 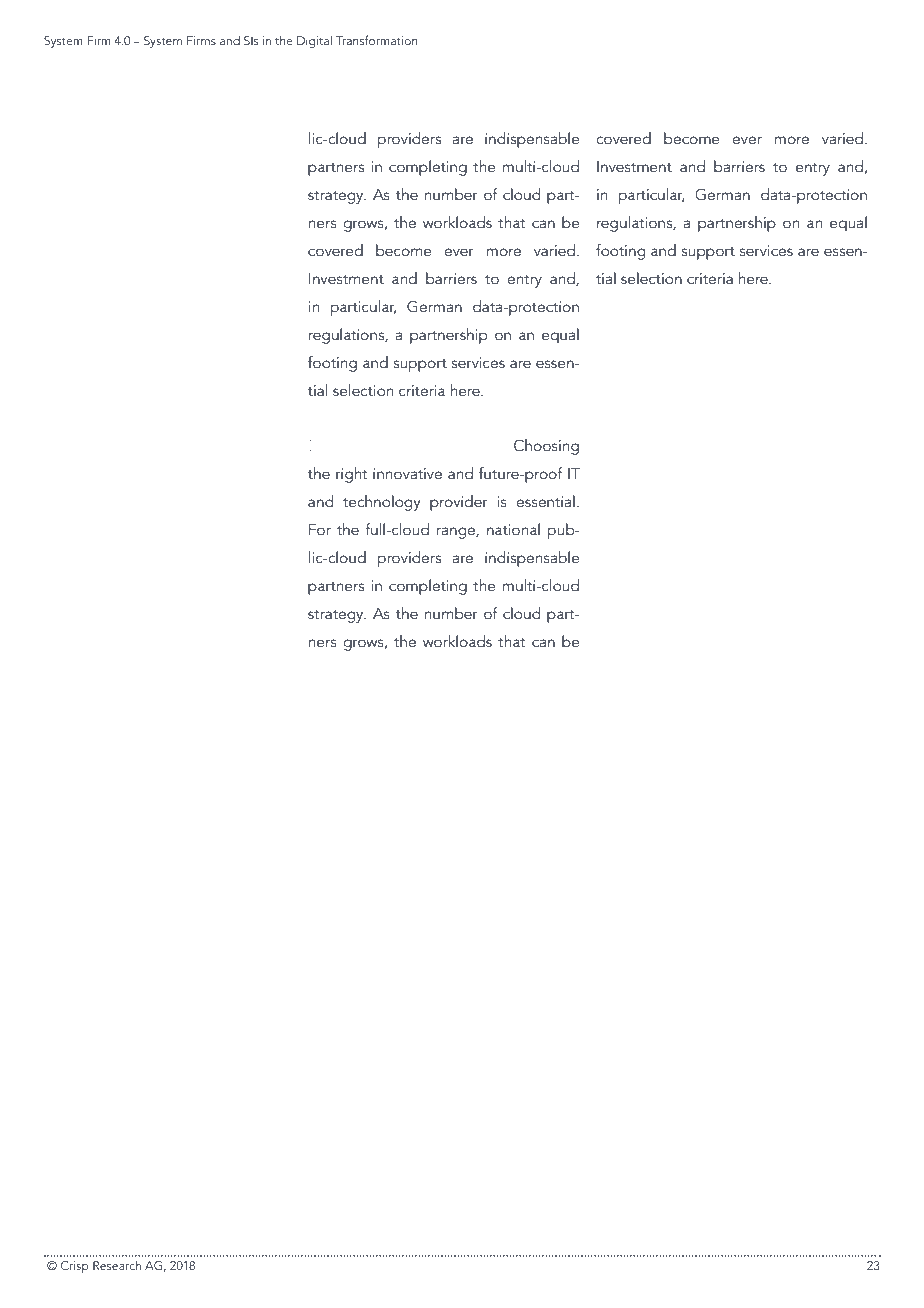 What do you see at coordinates (513, 529) in the image?
I see `national` at bounding box center [513, 529].
